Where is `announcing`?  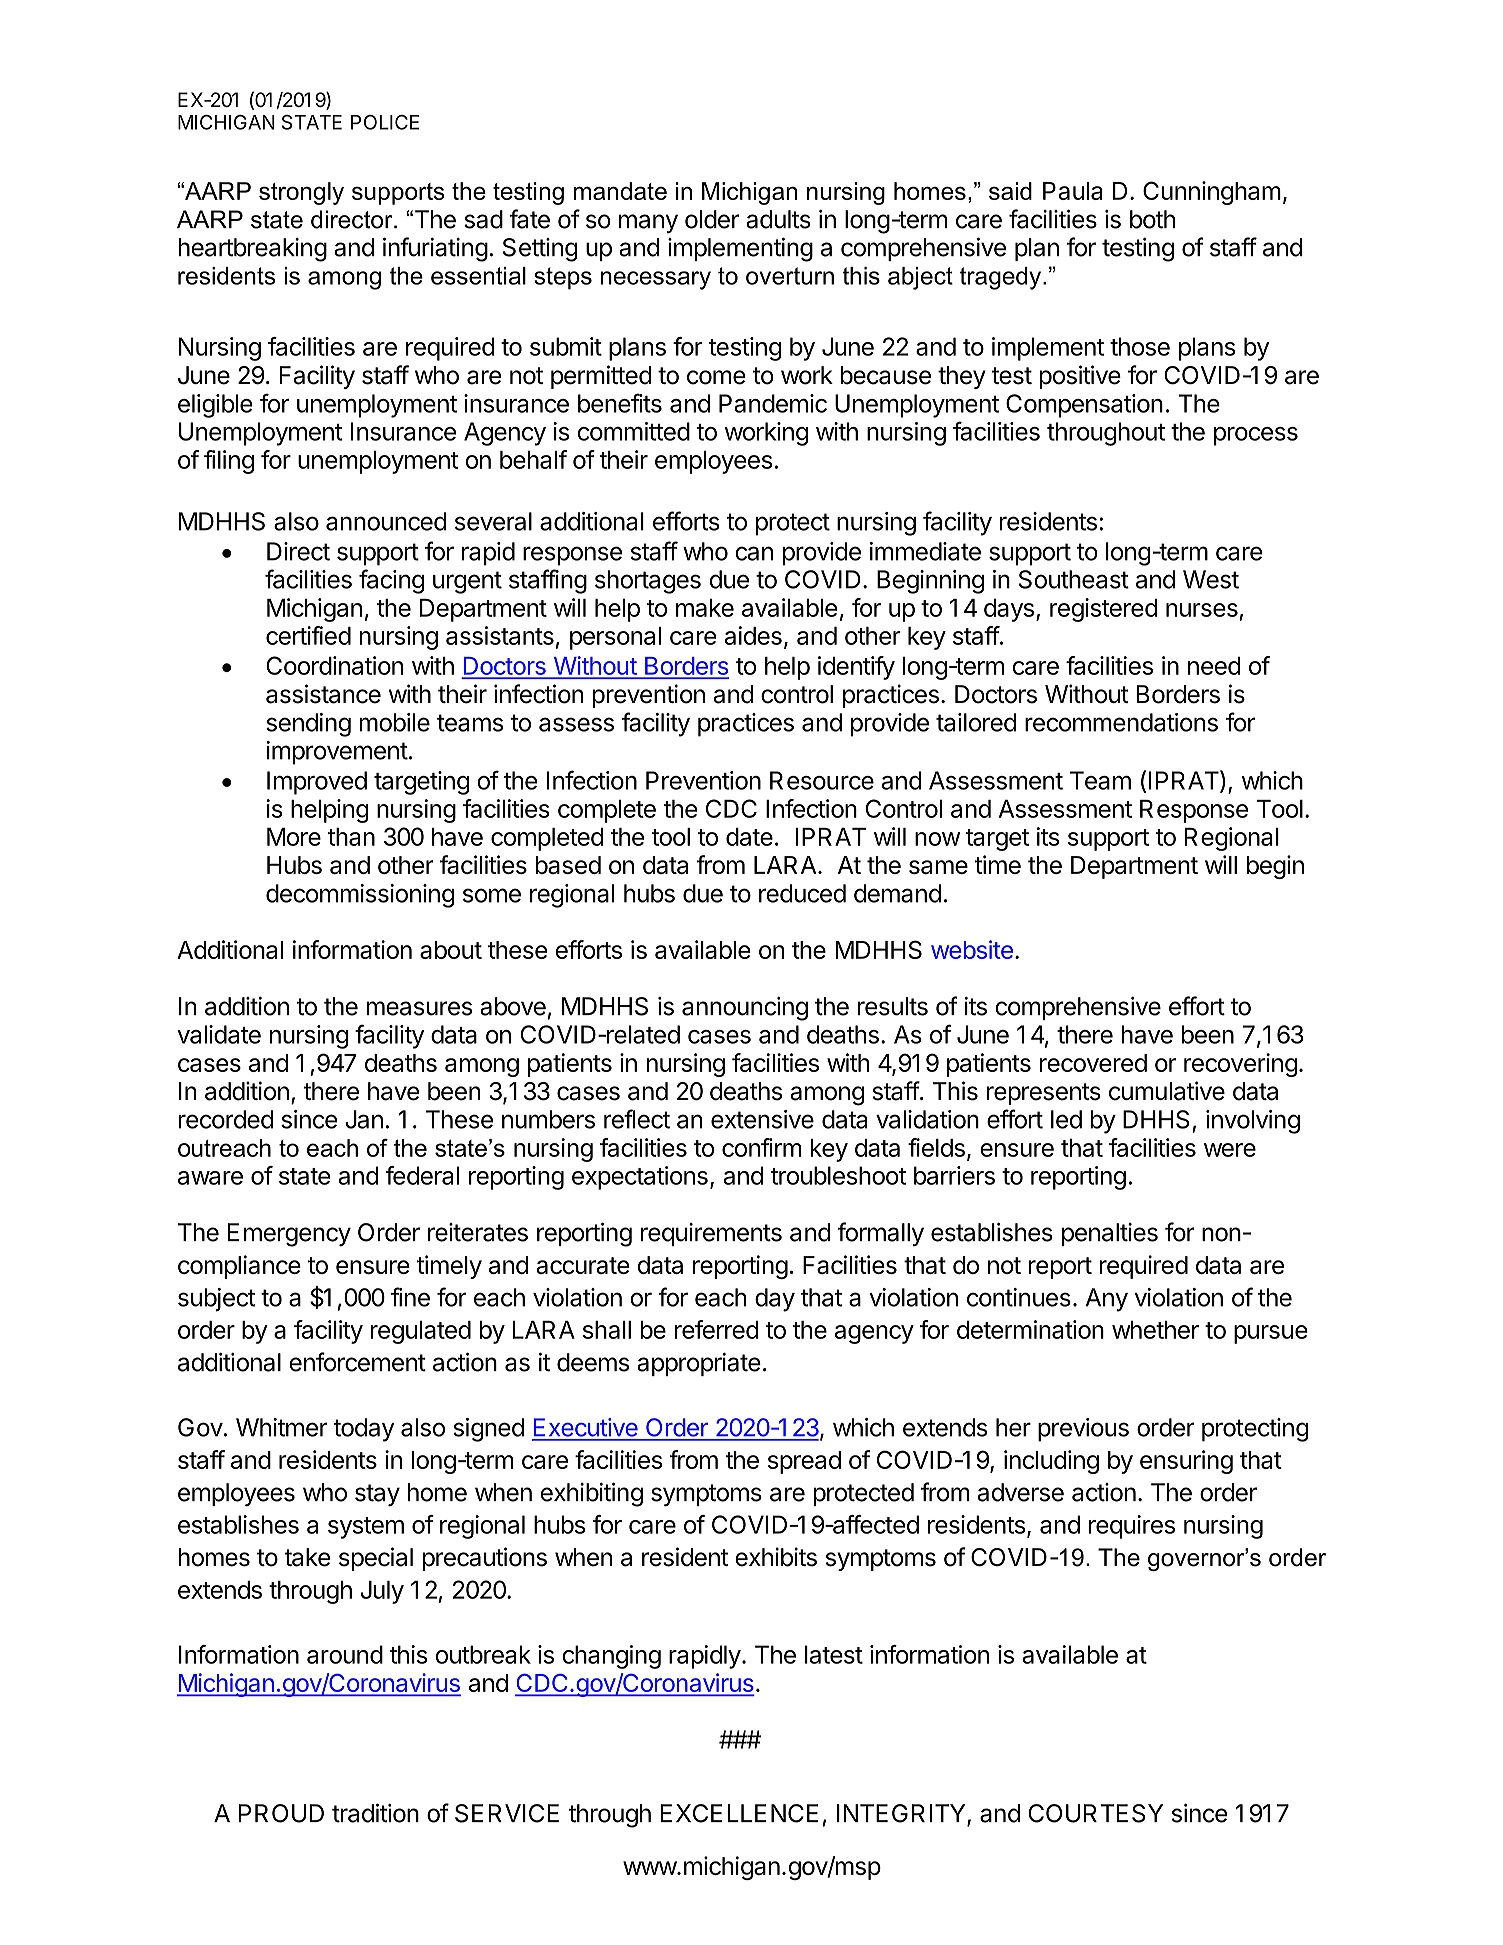
announcing is located at coordinates (745, 1009).
